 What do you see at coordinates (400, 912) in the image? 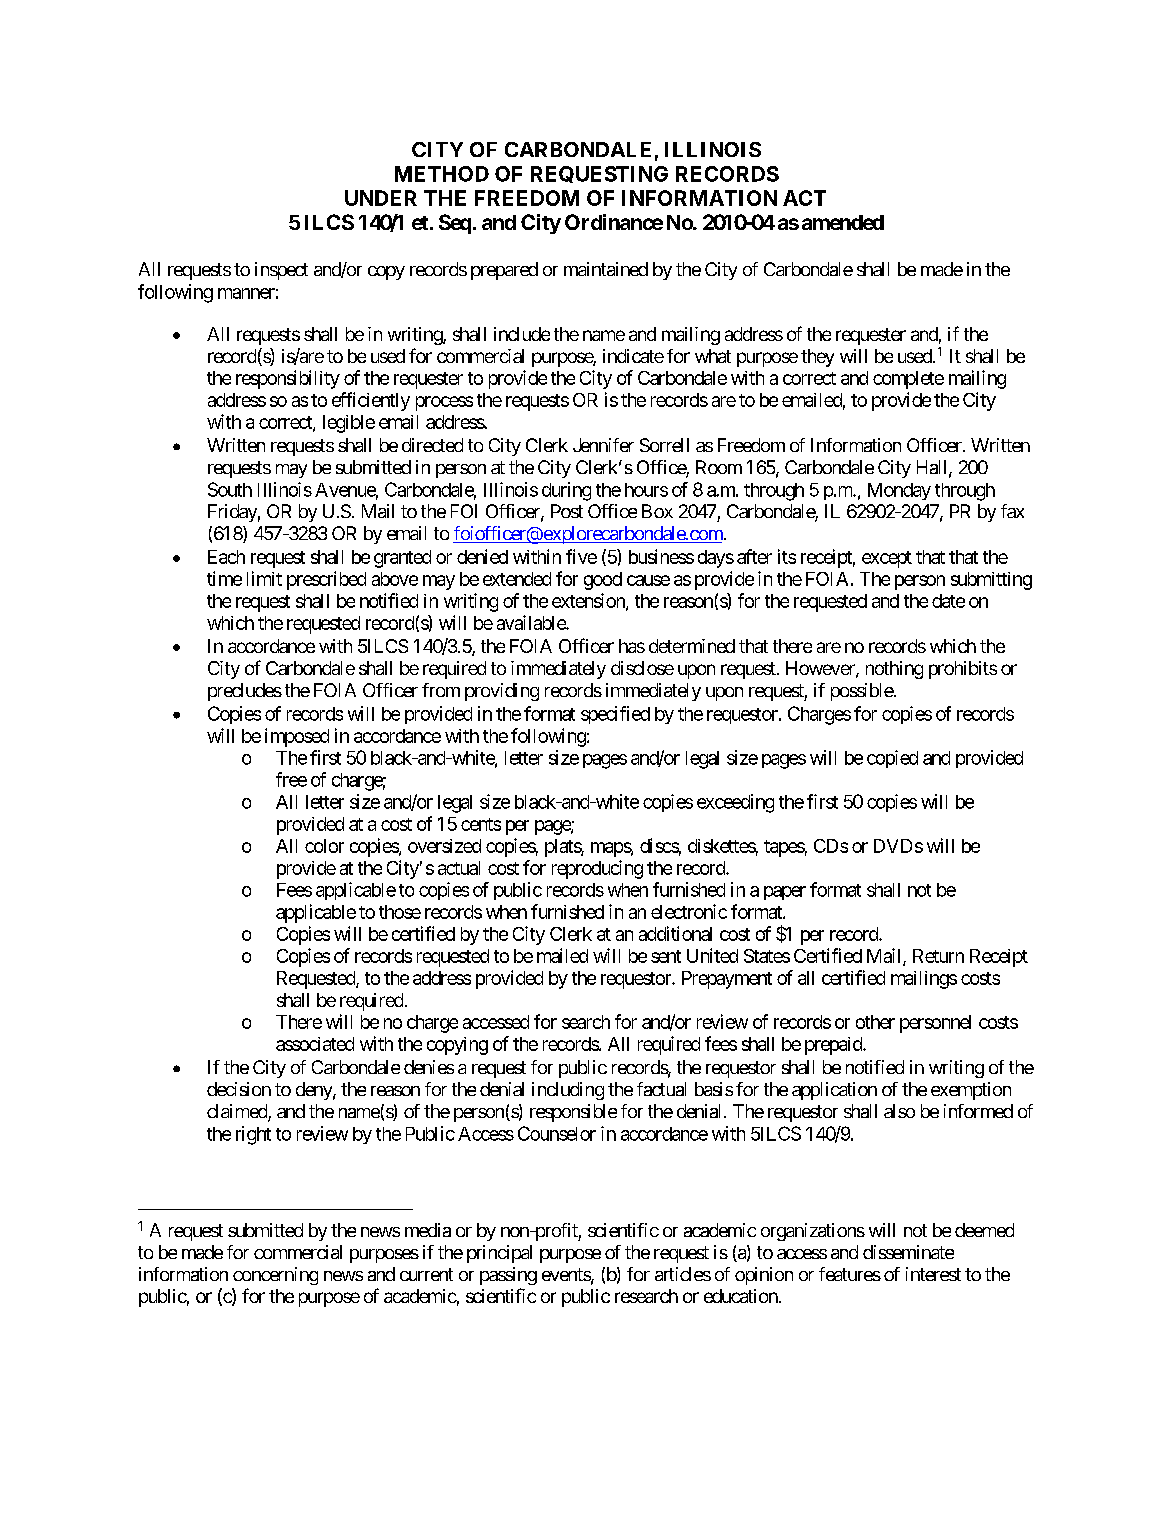
I see `those` at bounding box center [400, 912].
